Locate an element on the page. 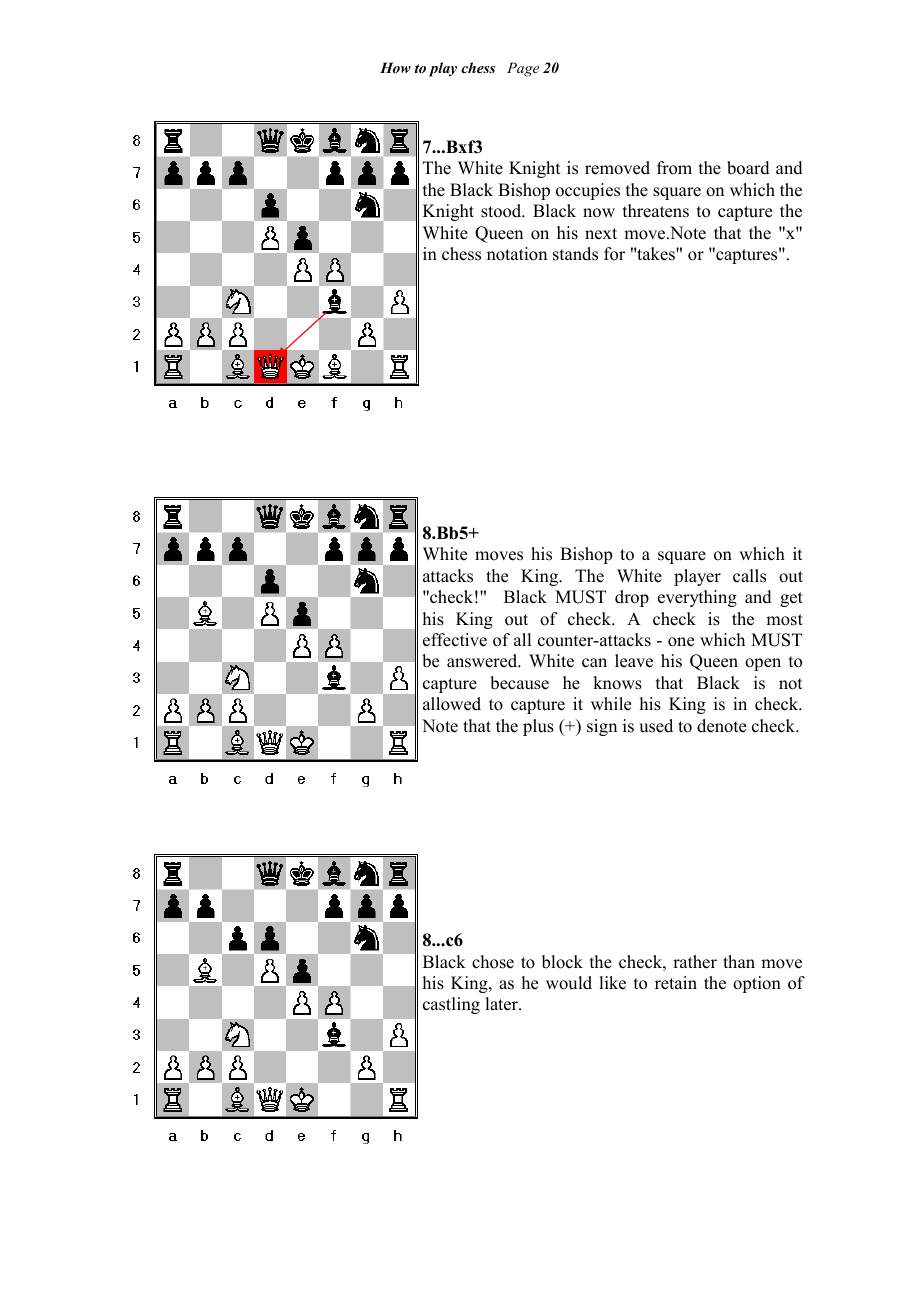 This image has height=1308, width=924. castling is located at coordinates (451, 1005).
